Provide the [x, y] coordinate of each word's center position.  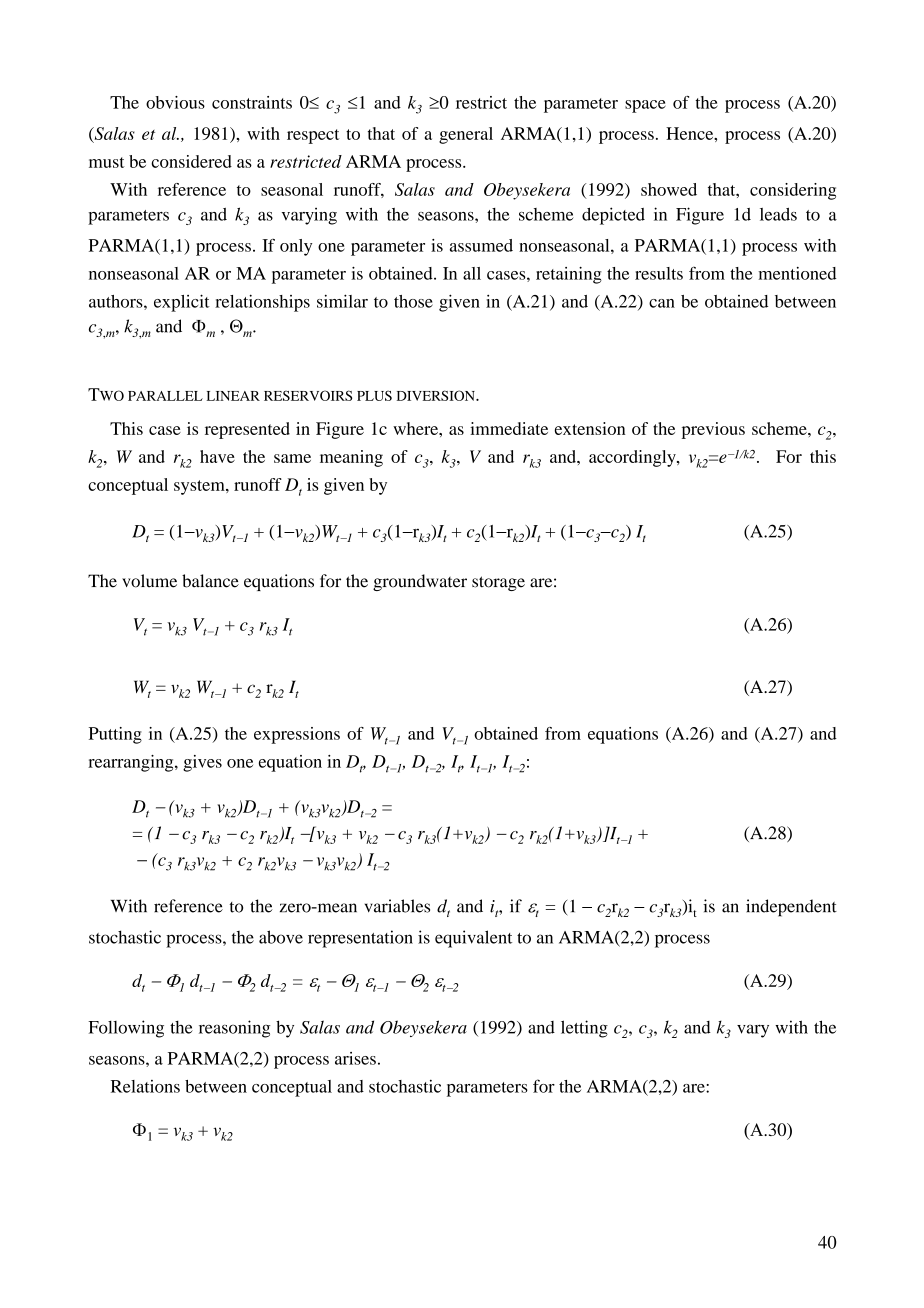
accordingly [633, 458]
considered [191, 161]
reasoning [234, 1029]
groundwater [420, 582]
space [645, 106]
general [466, 135]
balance [210, 581]
